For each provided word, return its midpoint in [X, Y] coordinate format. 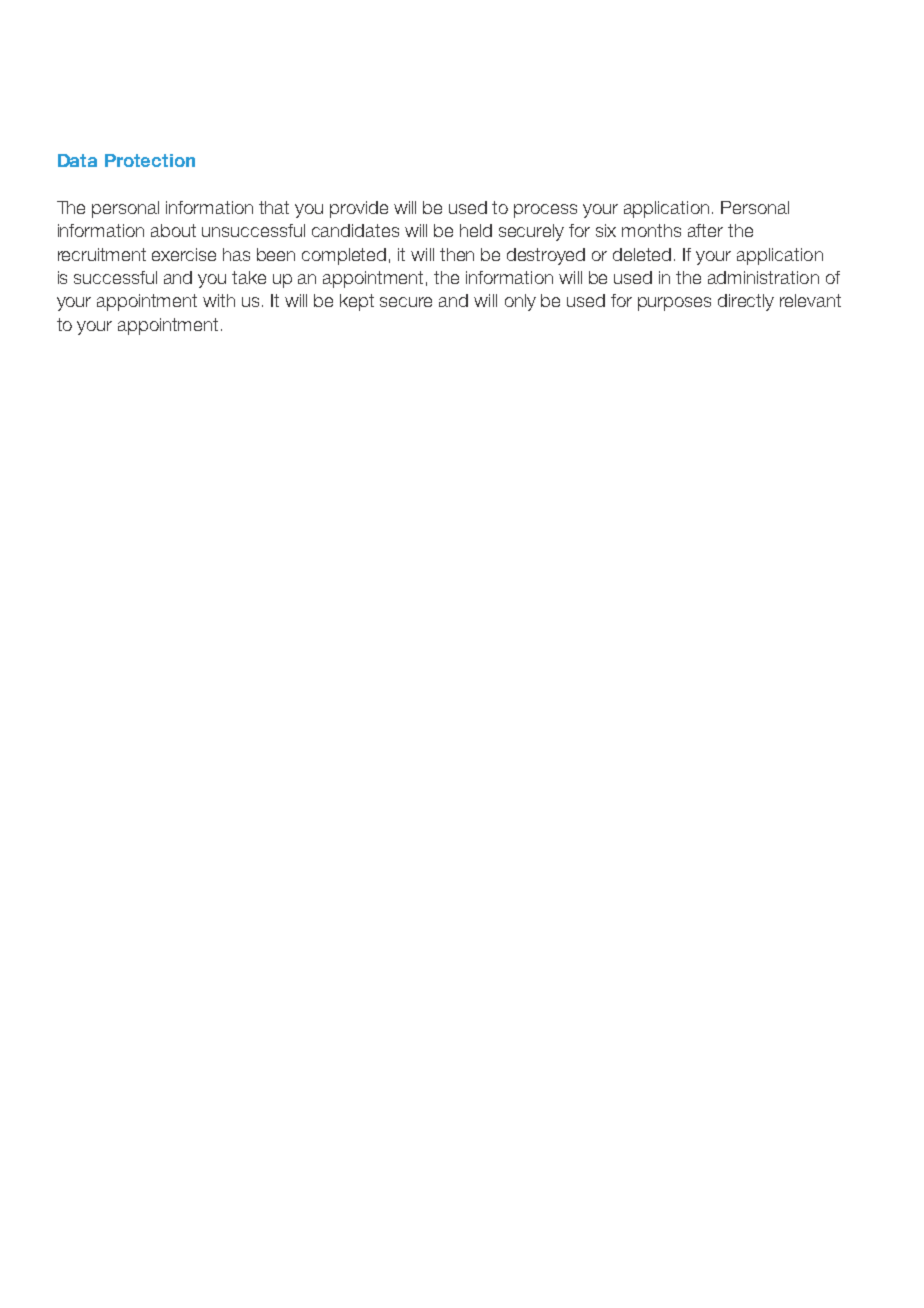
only [520, 302]
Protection [150, 160]
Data [77, 160]
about [173, 230]
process [545, 211]
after [705, 230]
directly [746, 302]
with [219, 300]
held [476, 230]
